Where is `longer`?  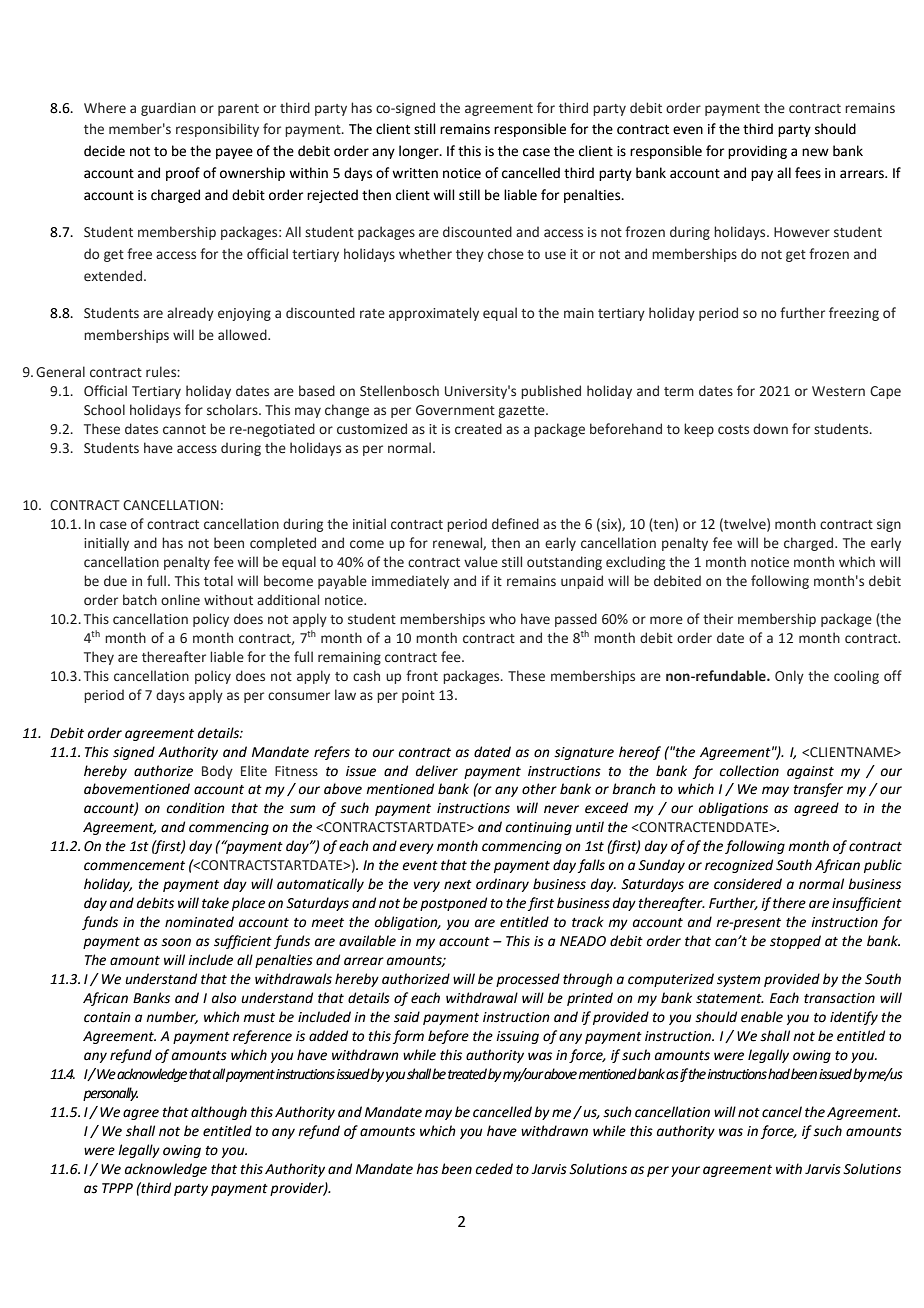 longer is located at coordinates (420, 152).
